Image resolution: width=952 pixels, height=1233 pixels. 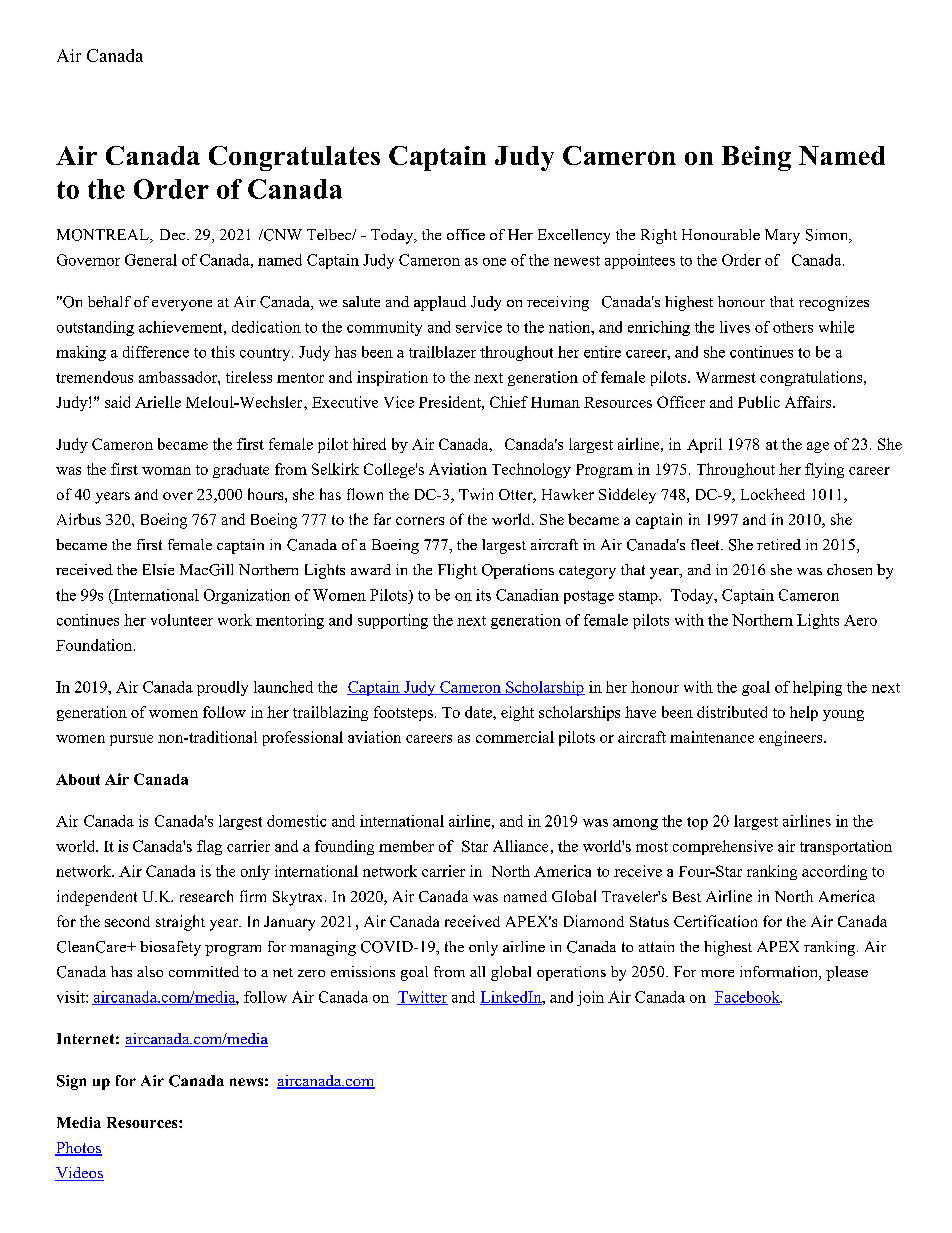 I want to click on Dec, so click(x=174, y=234).
